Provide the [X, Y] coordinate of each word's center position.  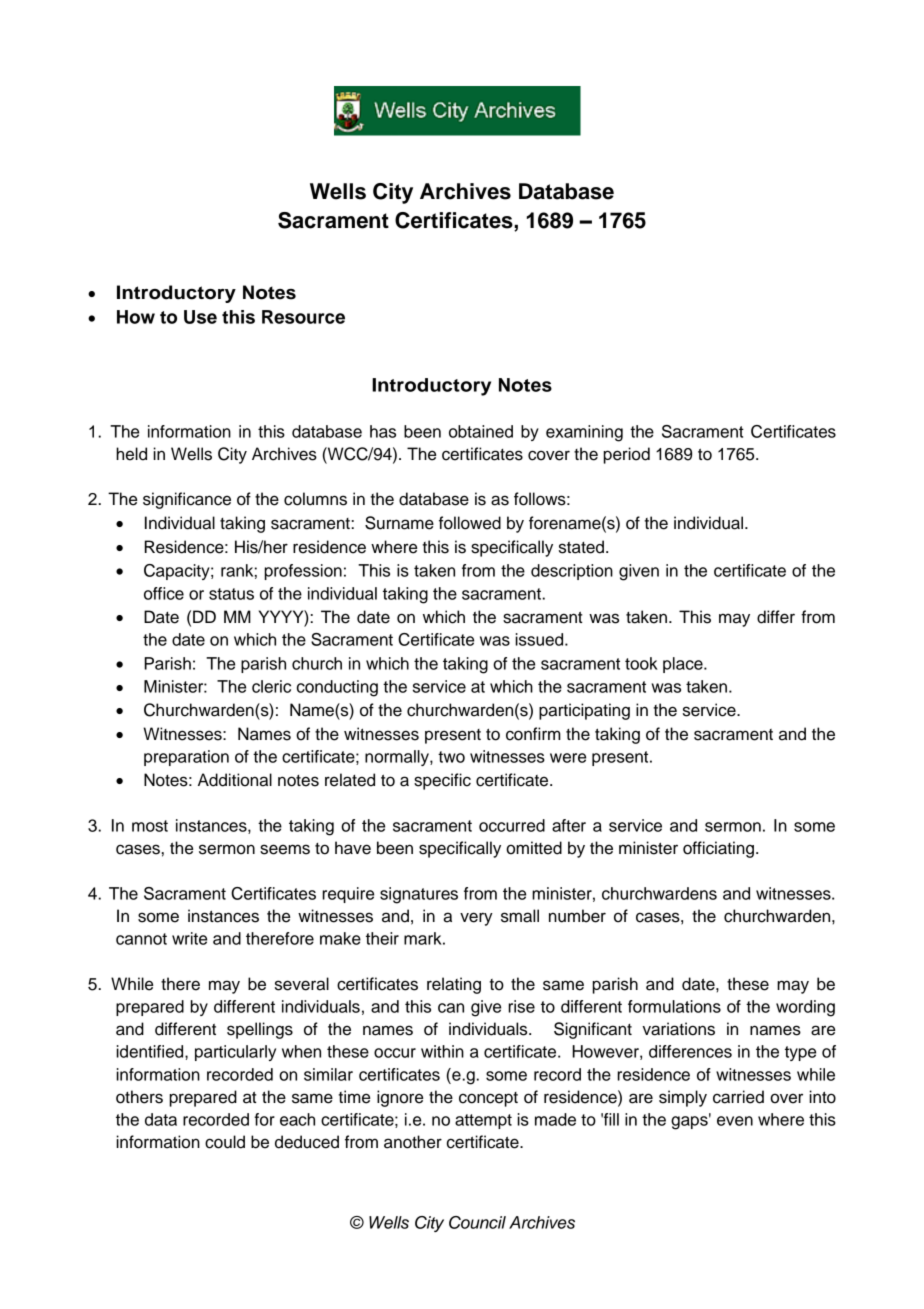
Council [477, 1222]
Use [200, 317]
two [451, 757]
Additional [235, 780]
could [225, 1142]
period [627, 455]
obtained [481, 431]
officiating [718, 849]
